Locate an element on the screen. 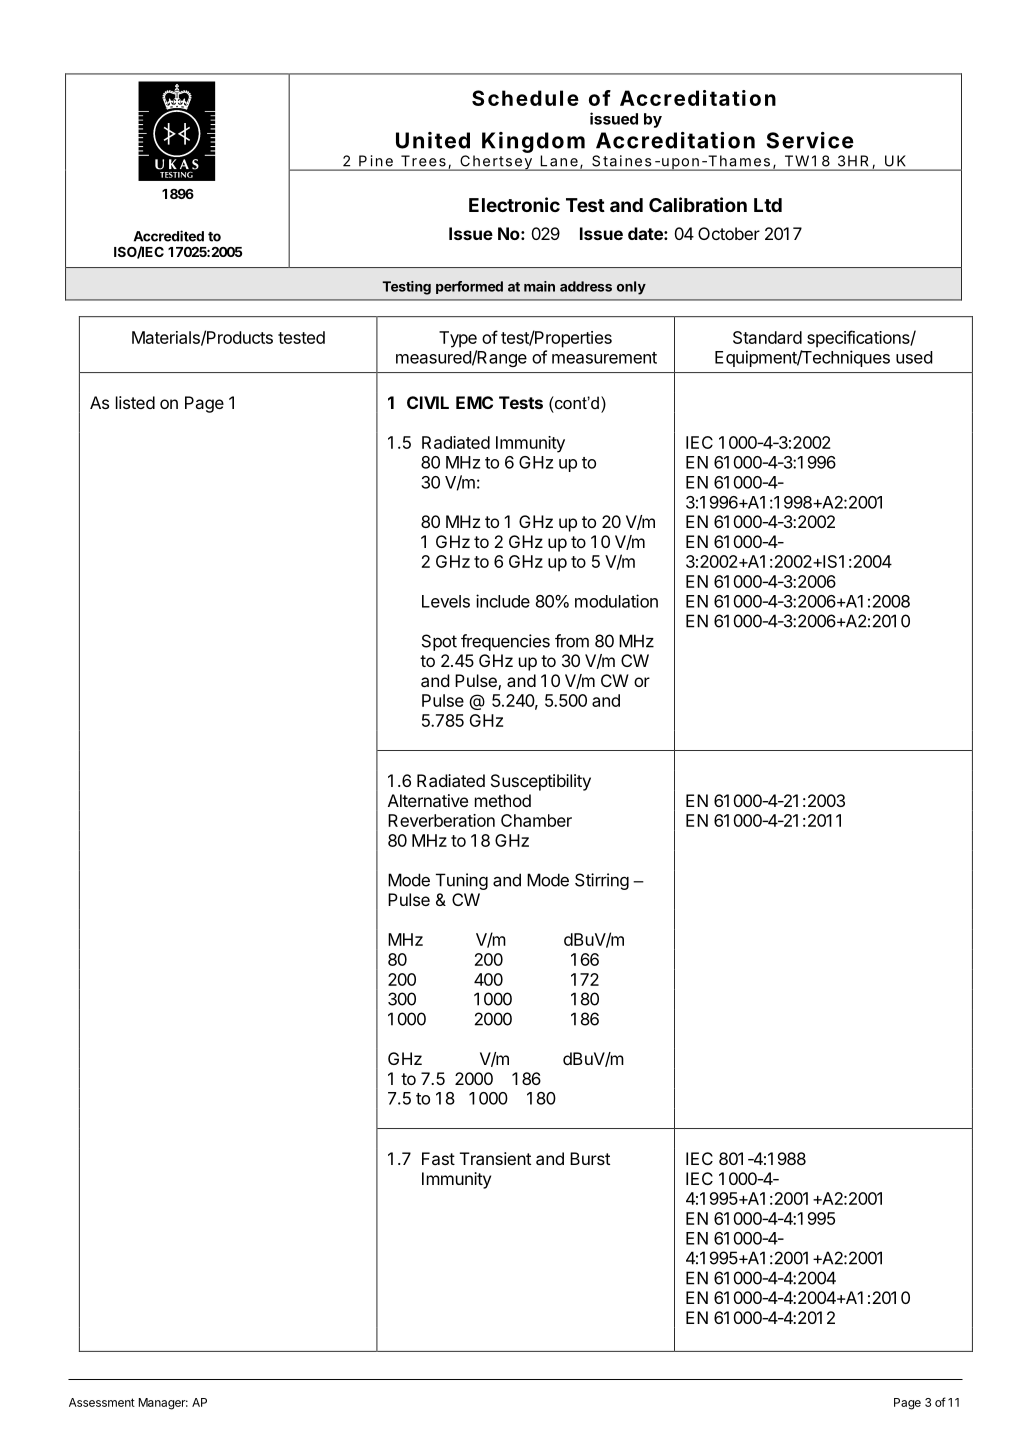  Stirring is located at coordinates (602, 881).
